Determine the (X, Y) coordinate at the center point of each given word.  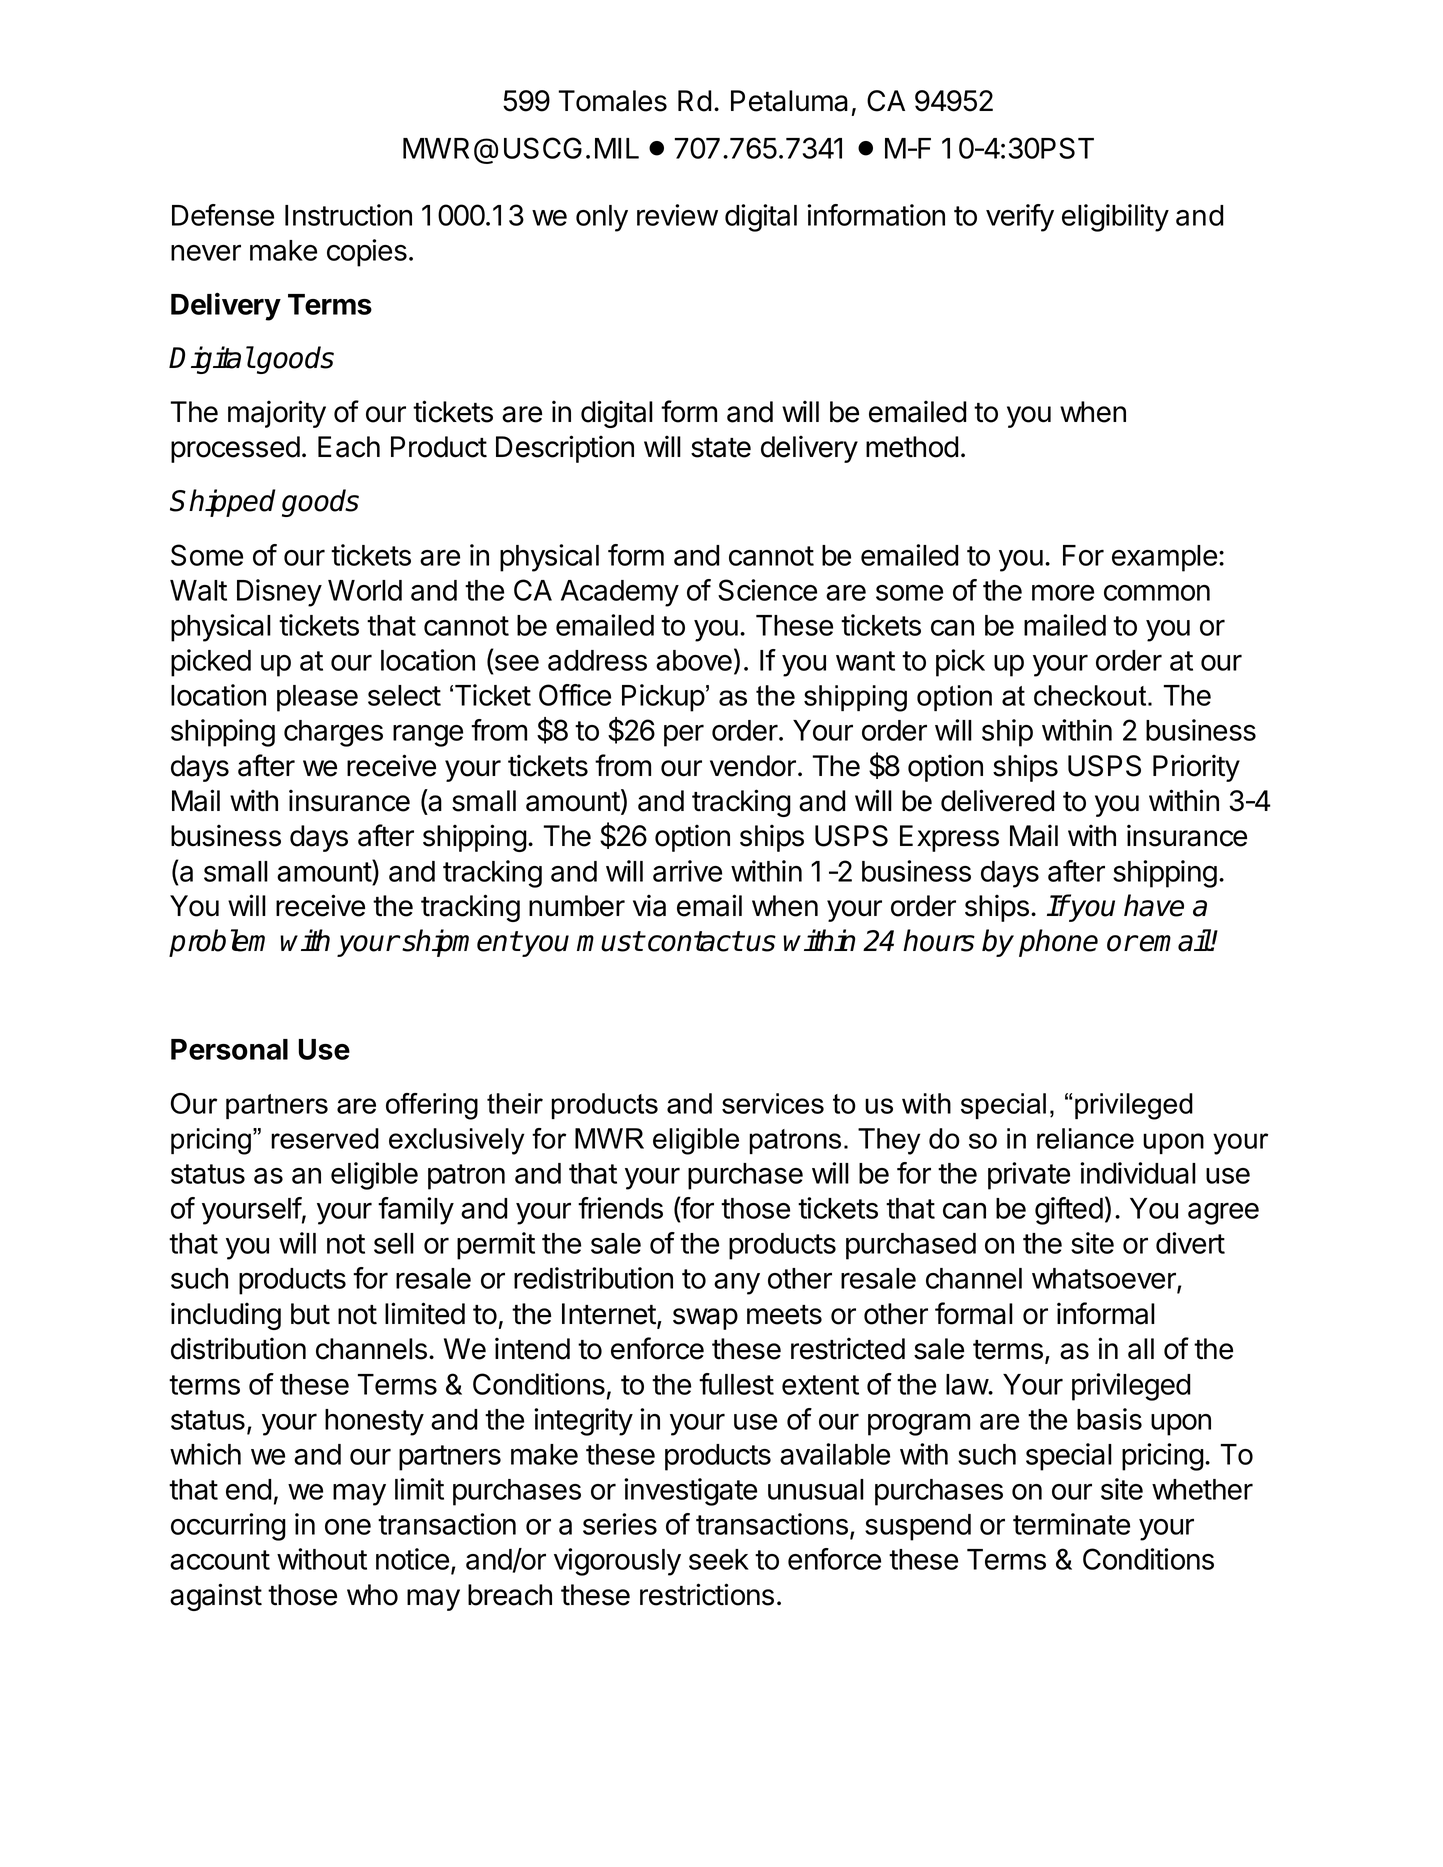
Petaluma (789, 101)
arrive (687, 871)
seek (719, 1559)
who (372, 1595)
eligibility (1115, 218)
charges (333, 733)
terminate (1071, 1524)
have (1154, 905)
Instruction (348, 215)
